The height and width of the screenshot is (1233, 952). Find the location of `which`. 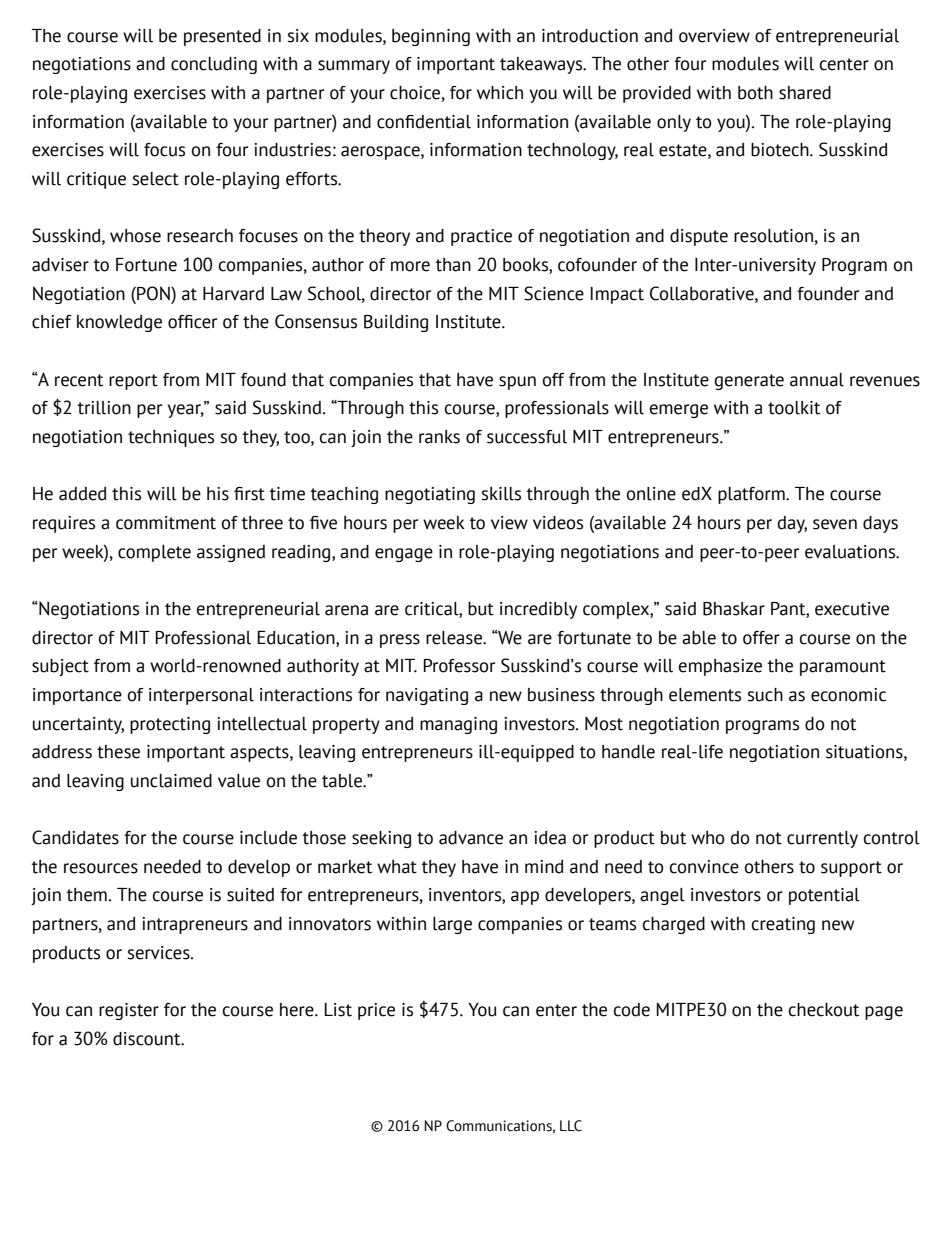

which is located at coordinates (500, 93).
